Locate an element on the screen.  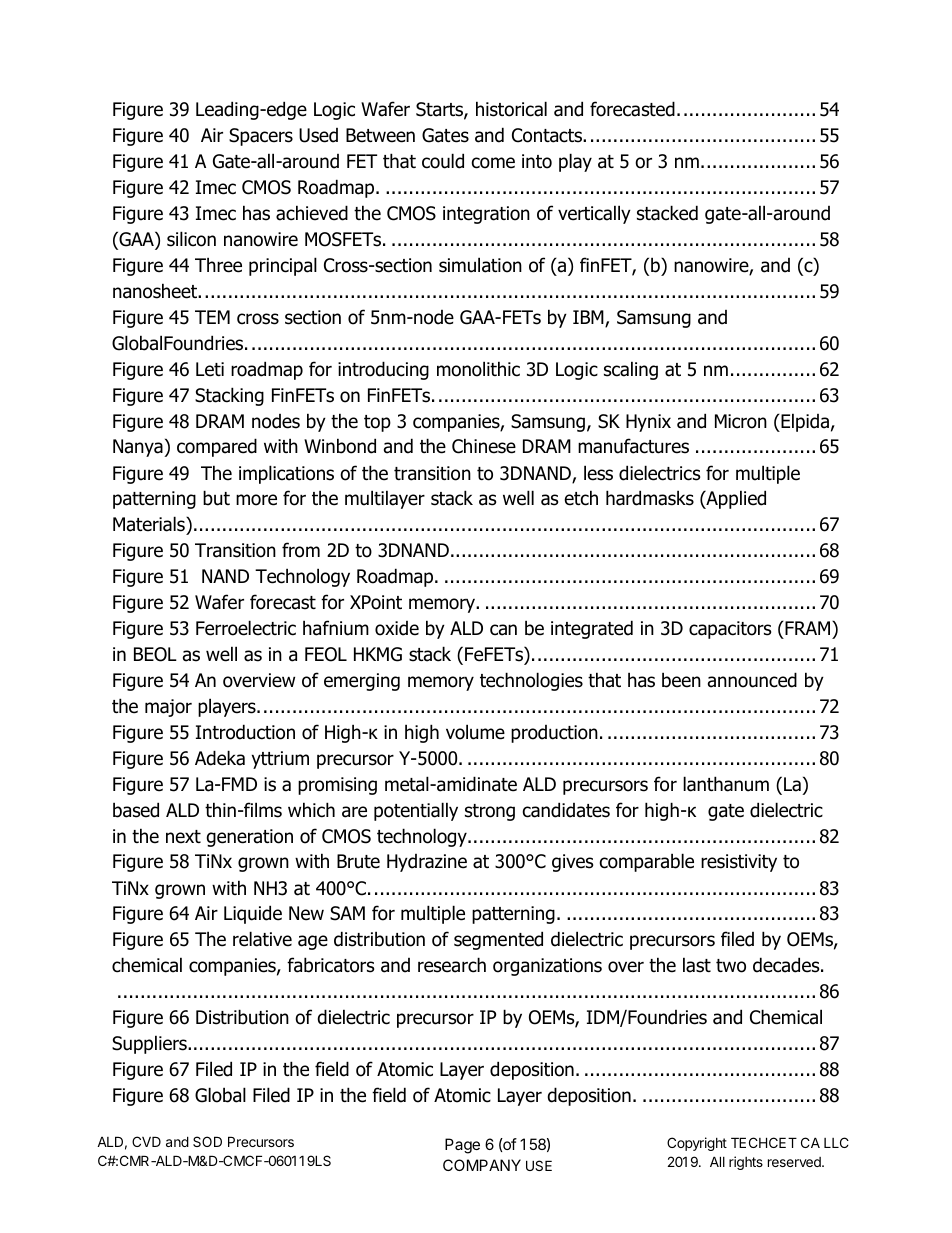
Page is located at coordinates (462, 1146).
